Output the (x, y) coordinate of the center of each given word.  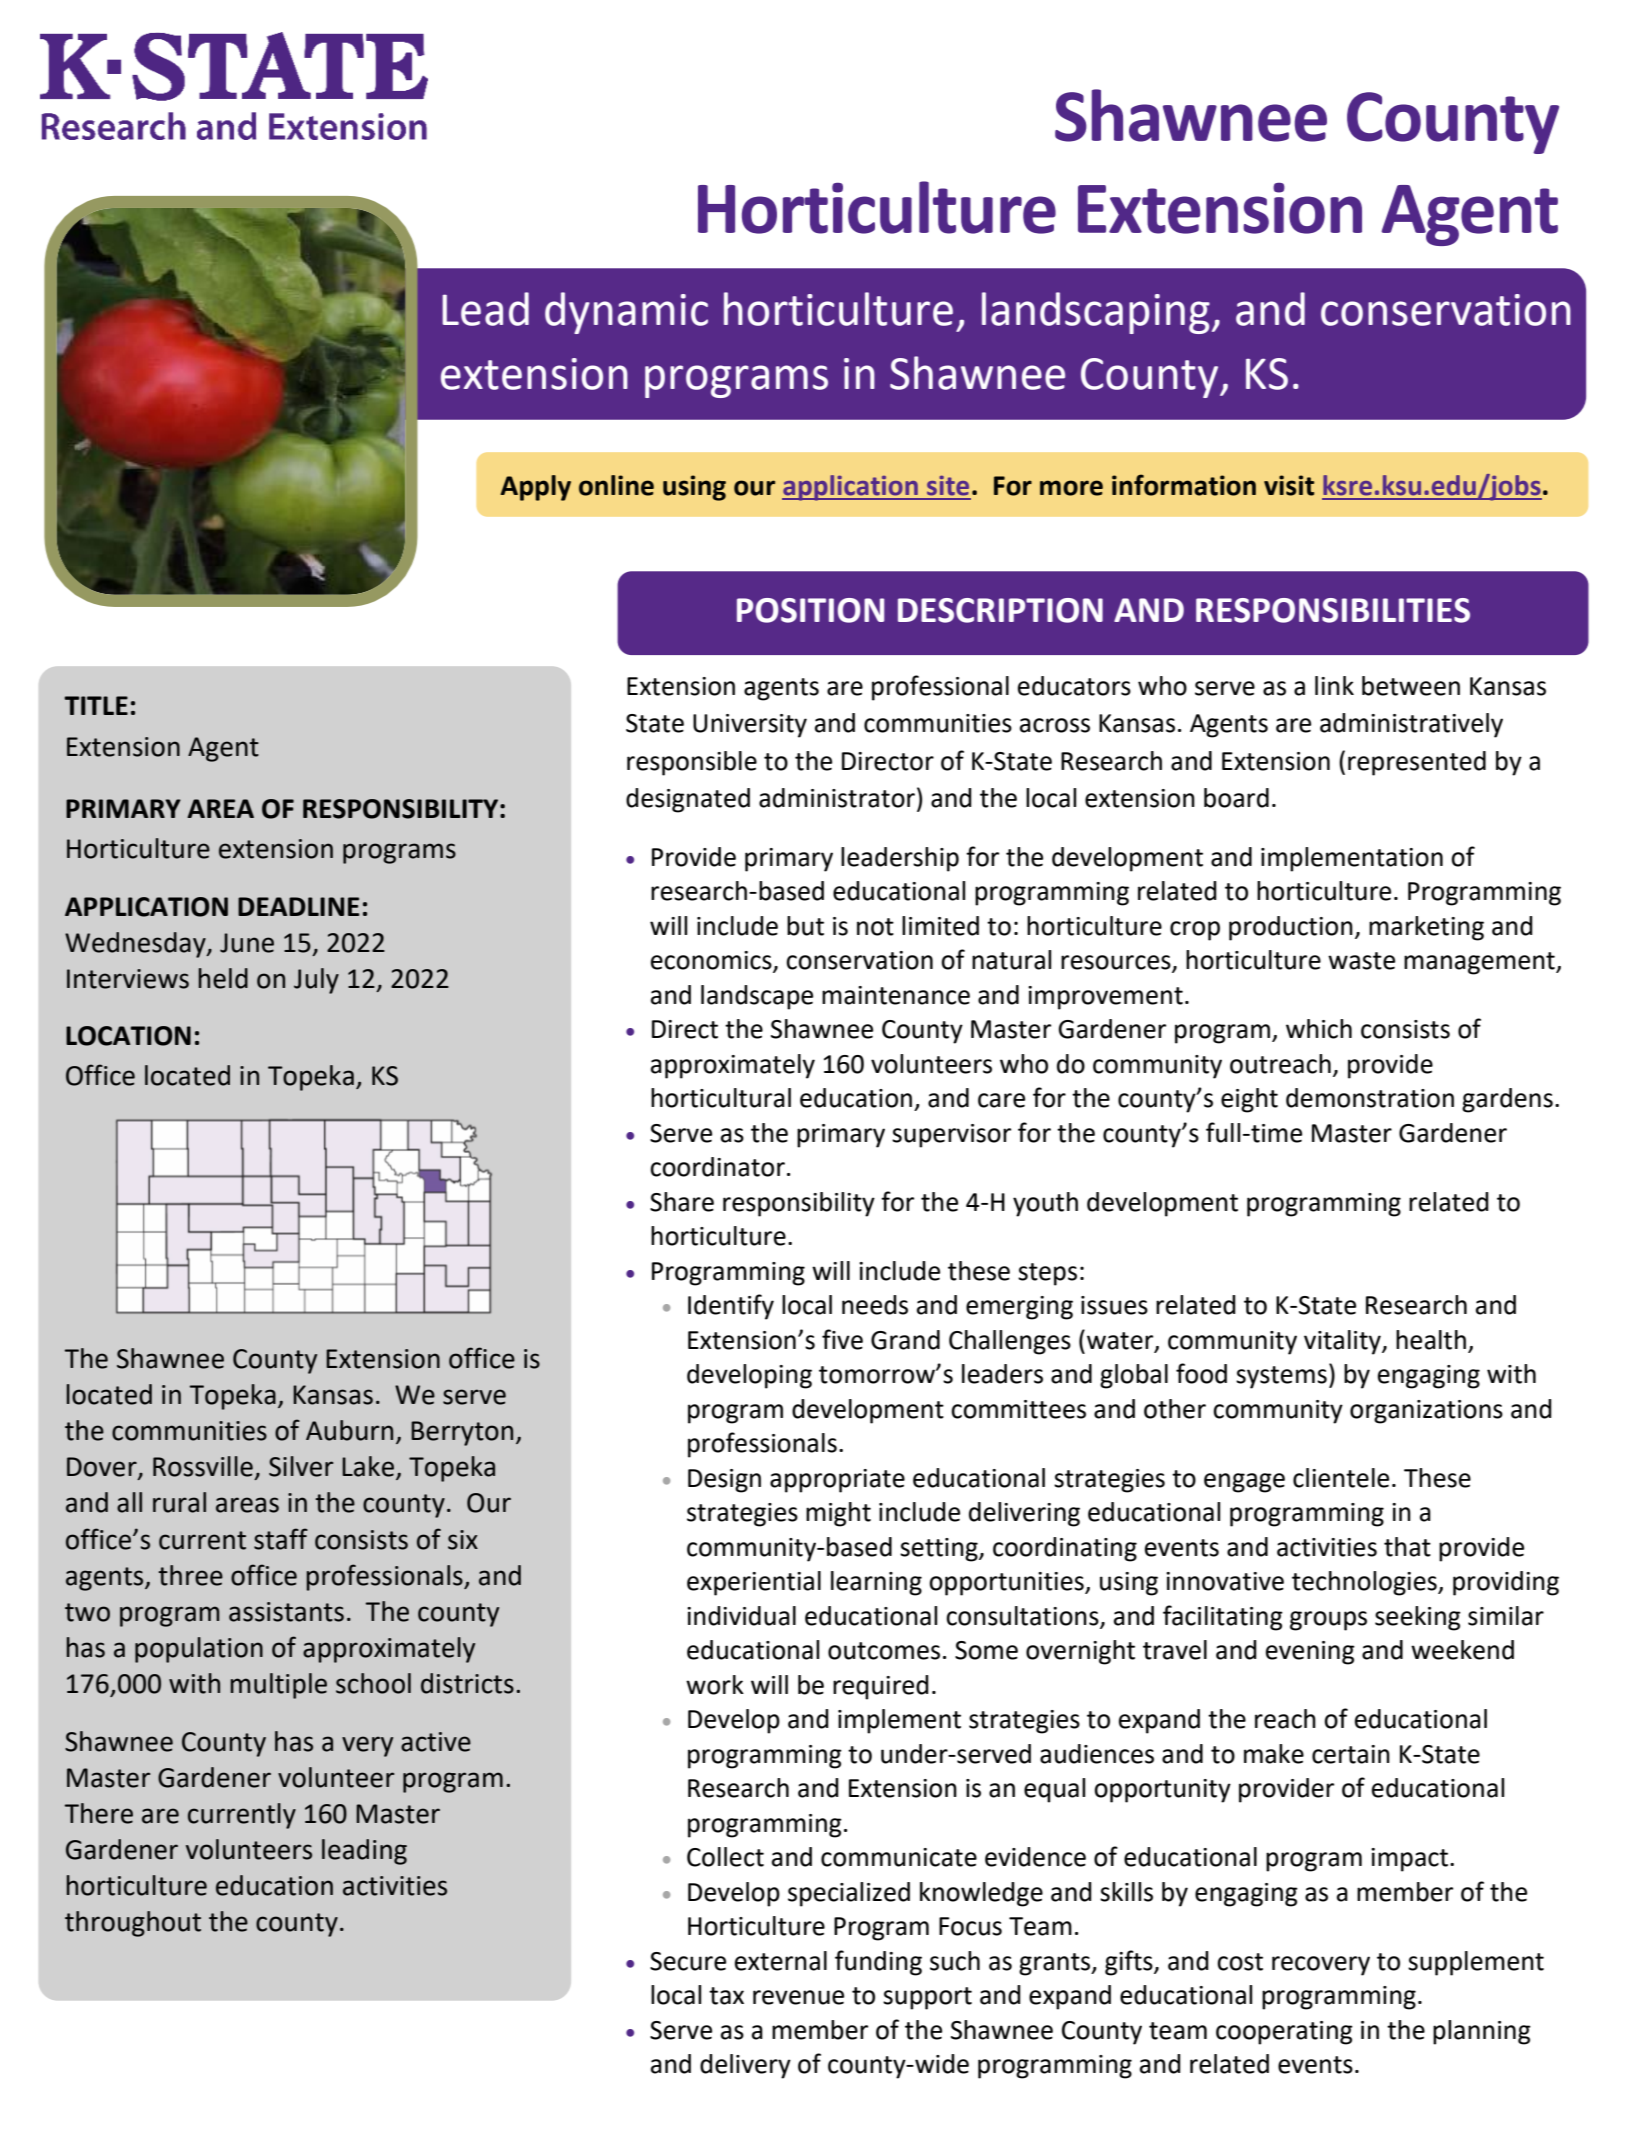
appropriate (837, 1481)
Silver (301, 1466)
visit (1289, 485)
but (805, 926)
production (1291, 928)
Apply (535, 488)
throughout (133, 1924)
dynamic (626, 313)
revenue (798, 1997)
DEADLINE (298, 906)
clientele (1341, 1478)
